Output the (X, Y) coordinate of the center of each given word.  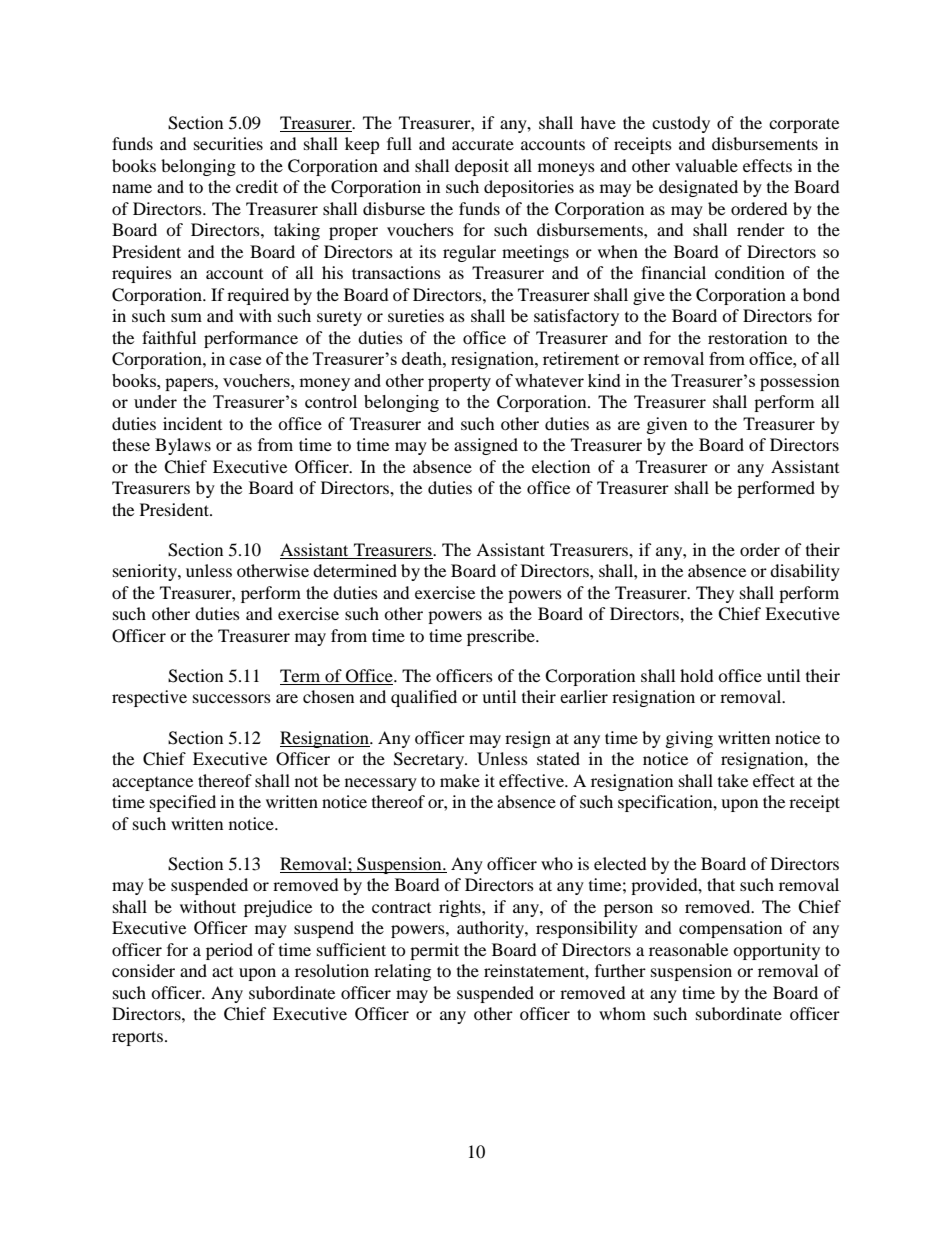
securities (228, 143)
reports (137, 1038)
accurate (483, 145)
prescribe (502, 637)
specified (183, 803)
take (733, 780)
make (460, 780)
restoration (747, 337)
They (715, 594)
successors (232, 698)
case (245, 360)
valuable (706, 165)
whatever (549, 380)
